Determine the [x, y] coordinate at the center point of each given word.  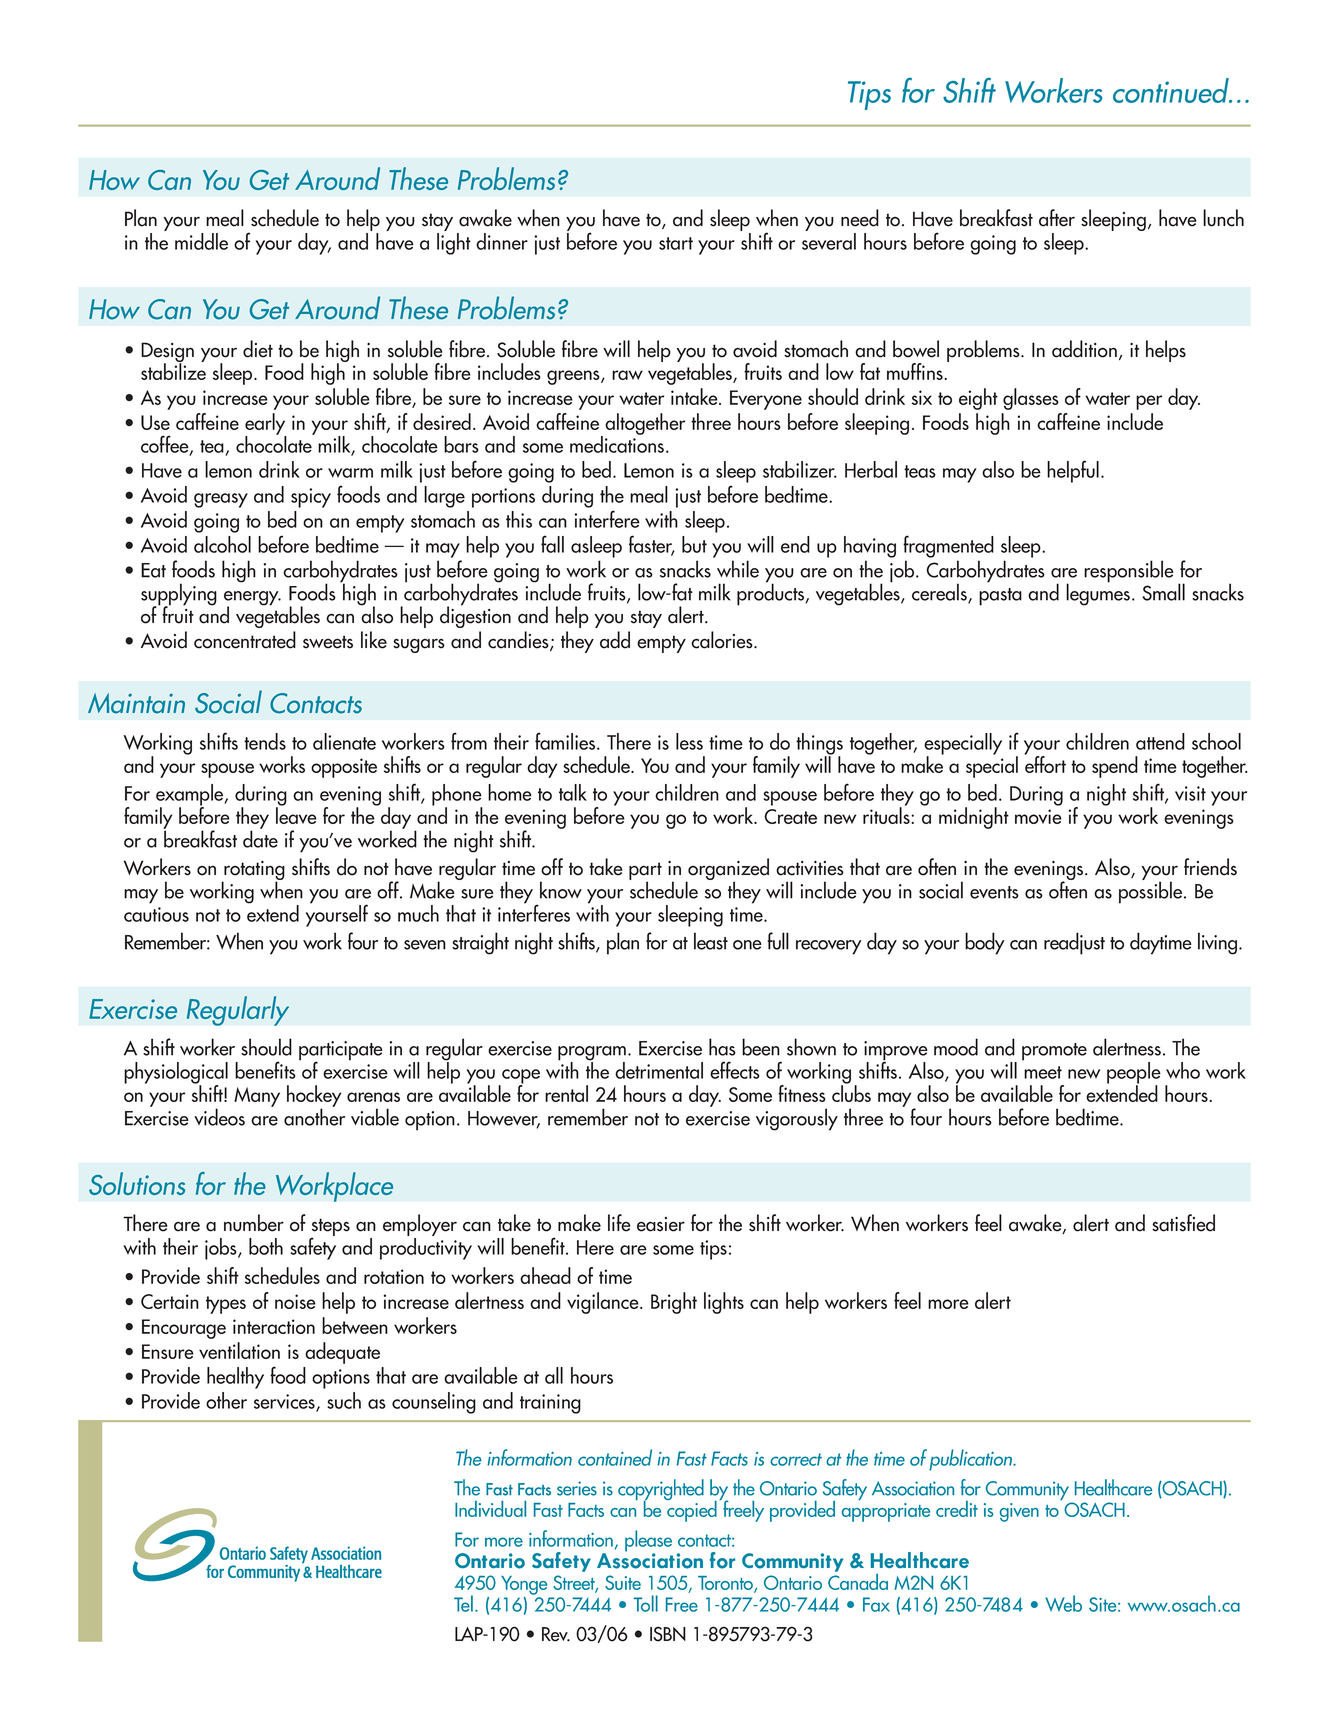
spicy [311, 498]
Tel [463, 1603]
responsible [1129, 571]
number [254, 1223]
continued [1172, 90]
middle [201, 241]
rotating [253, 872]
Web [1063, 1603]
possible [1152, 891]
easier [661, 1224]
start [676, 243]
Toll [646, 1603]
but [694, 544]
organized [727, 870]
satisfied [1183, 1223]
